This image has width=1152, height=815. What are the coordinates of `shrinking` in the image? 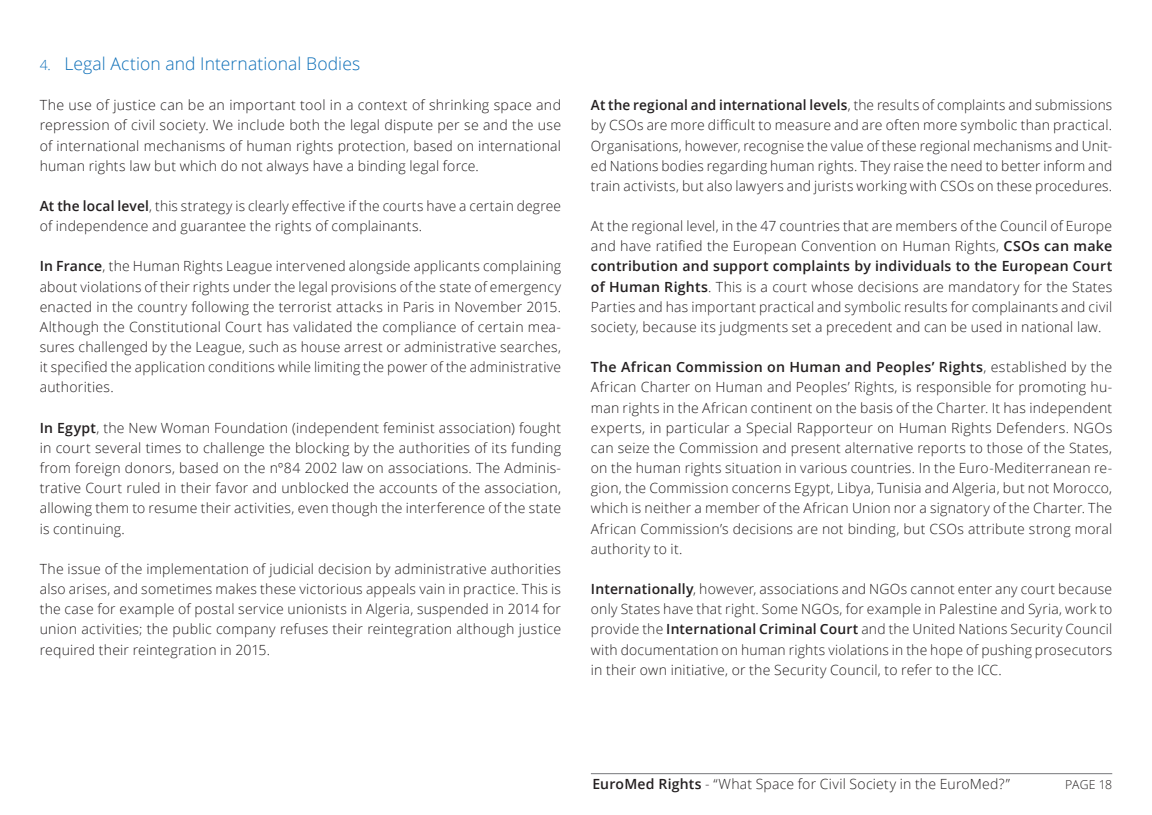 It's located at (459, 106).
